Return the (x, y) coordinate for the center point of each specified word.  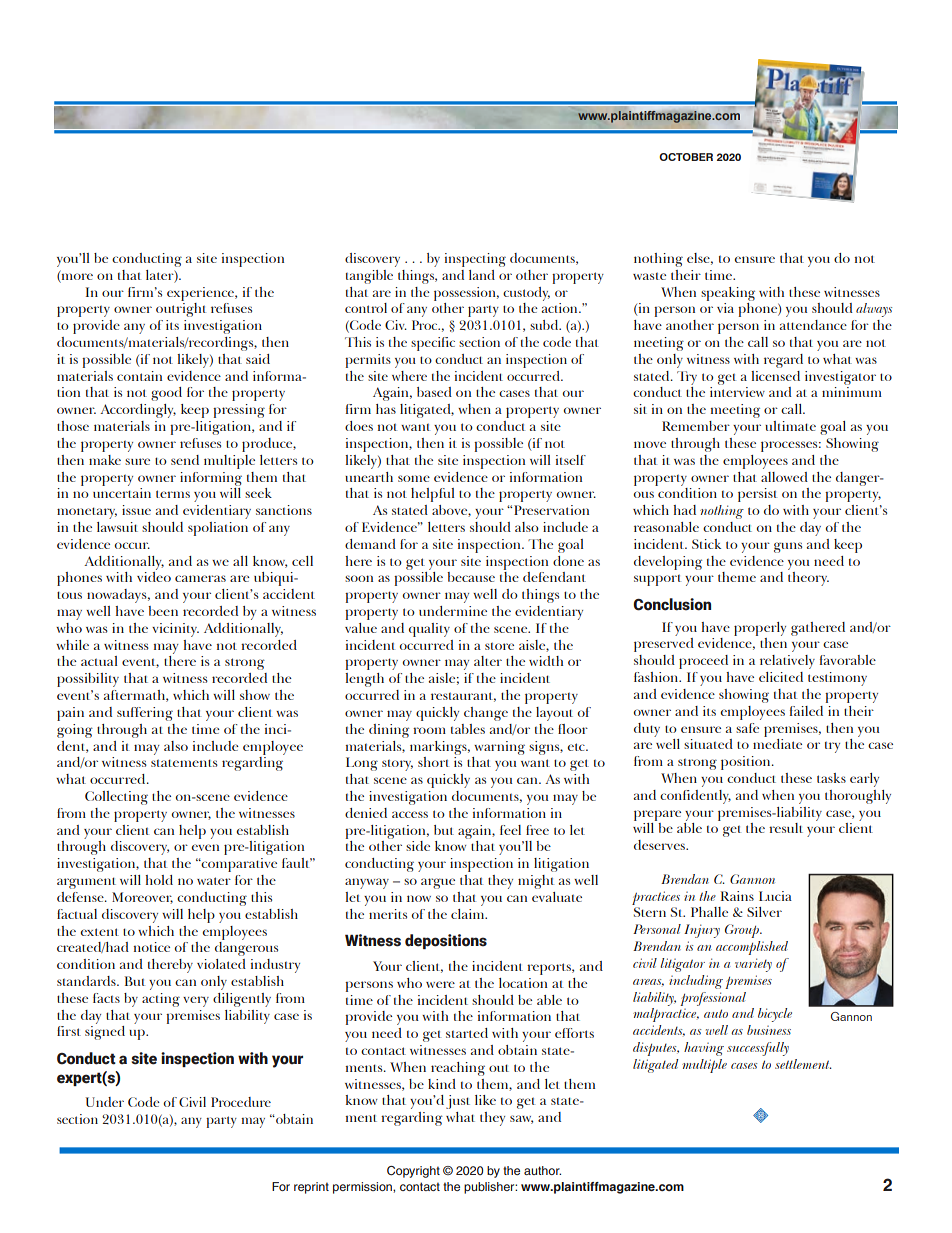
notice (151, 947)
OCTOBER (686, 157)
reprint (311, 1188)
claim (469, 914)
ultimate (790, 426)
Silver (764, 912)
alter (488, 661)
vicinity (175, 630)
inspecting (475, 260)
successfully (758, 1049)
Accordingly (138, 411)
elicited (781, 677)
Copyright (413, 1172)
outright (181, 310)
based (434, 392)
